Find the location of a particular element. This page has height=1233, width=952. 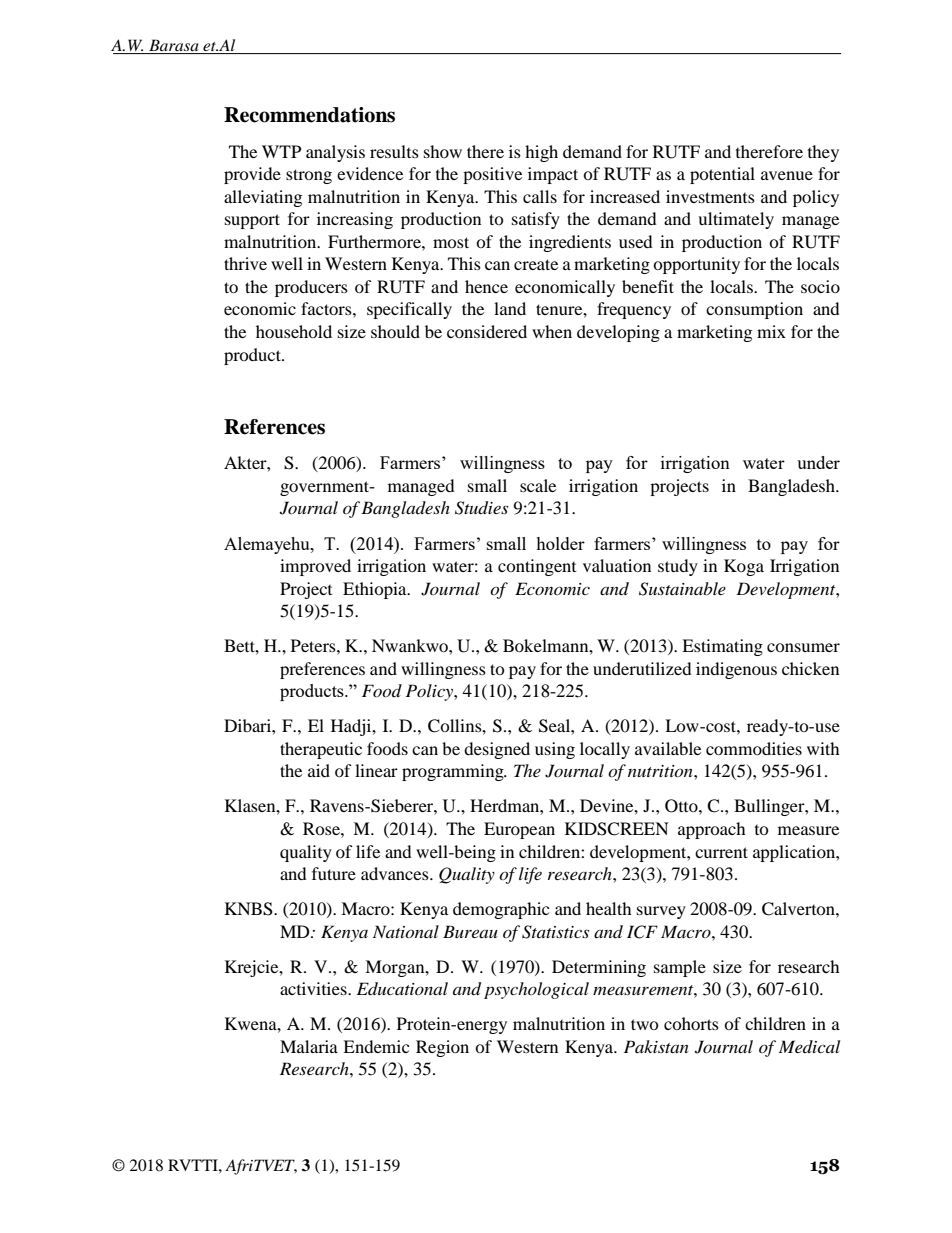

household is located at coordinates (294, 331).
